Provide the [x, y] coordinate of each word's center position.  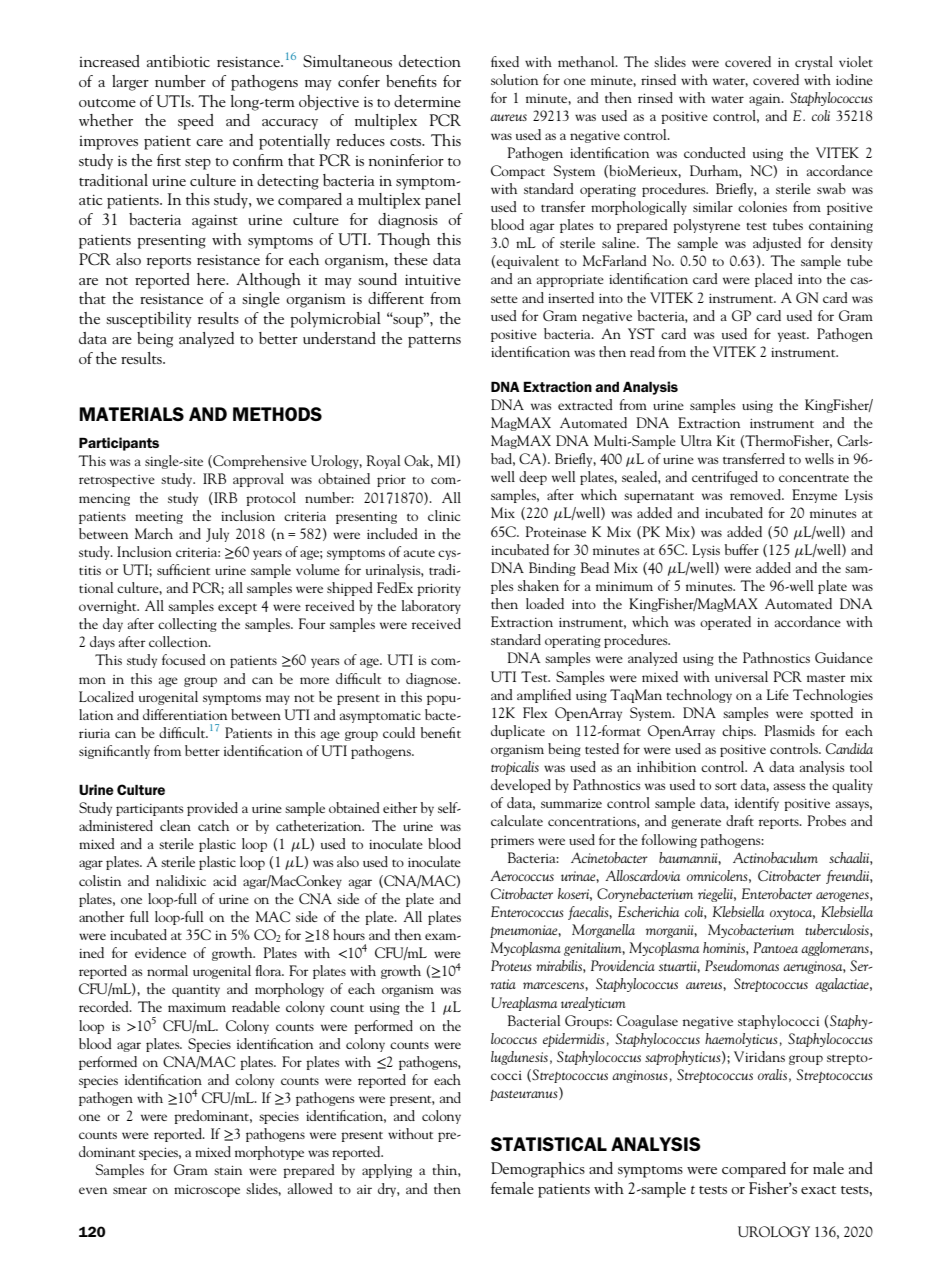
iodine [854, 79]
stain [228, 1170]
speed [196, 122]
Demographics [538, 1170]
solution [514, 79]
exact [818, 1190]
